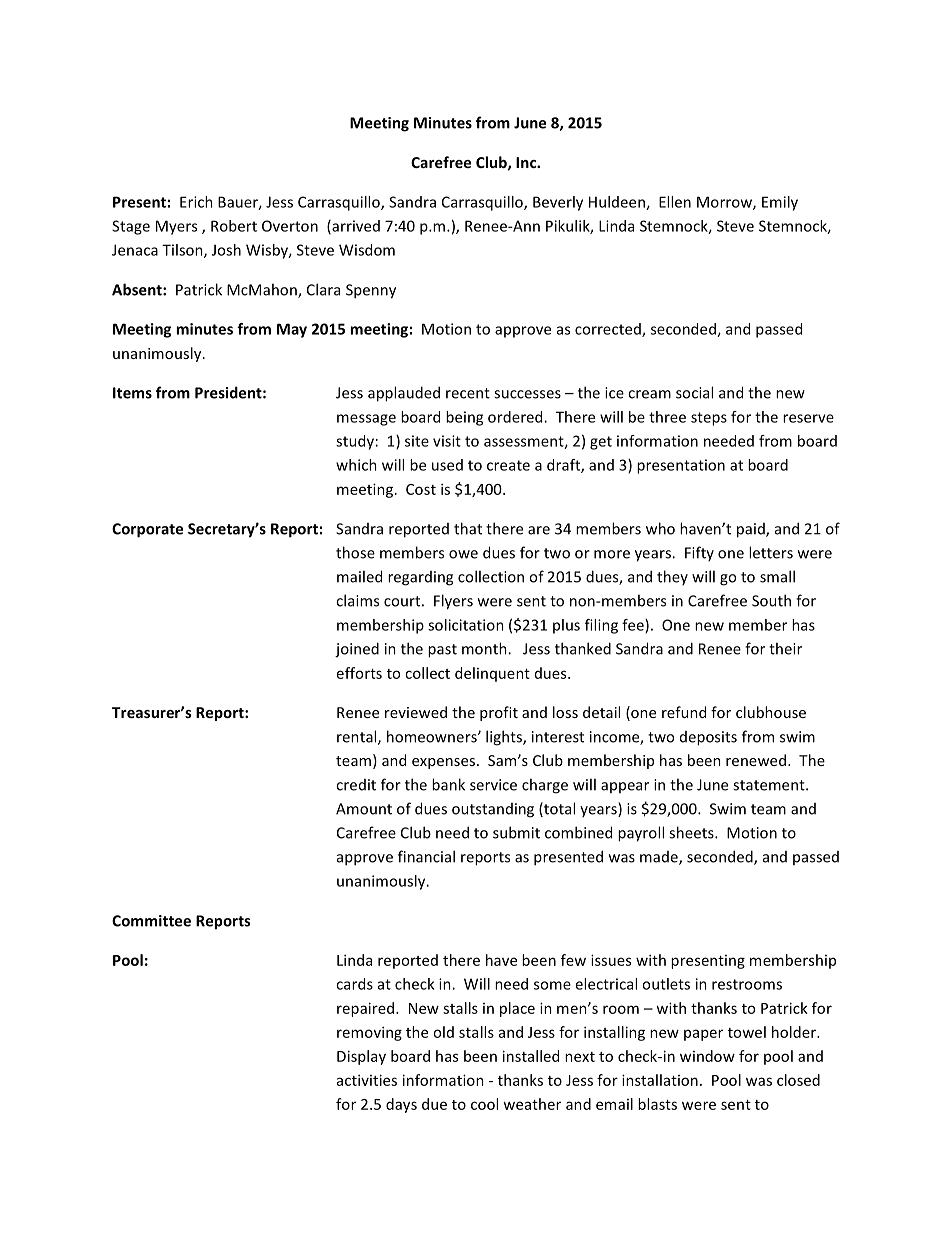 The image size is (952, 1233). Describe the element at coordinates (780, 203) in the screenshot. I see `Emily` at that location.
